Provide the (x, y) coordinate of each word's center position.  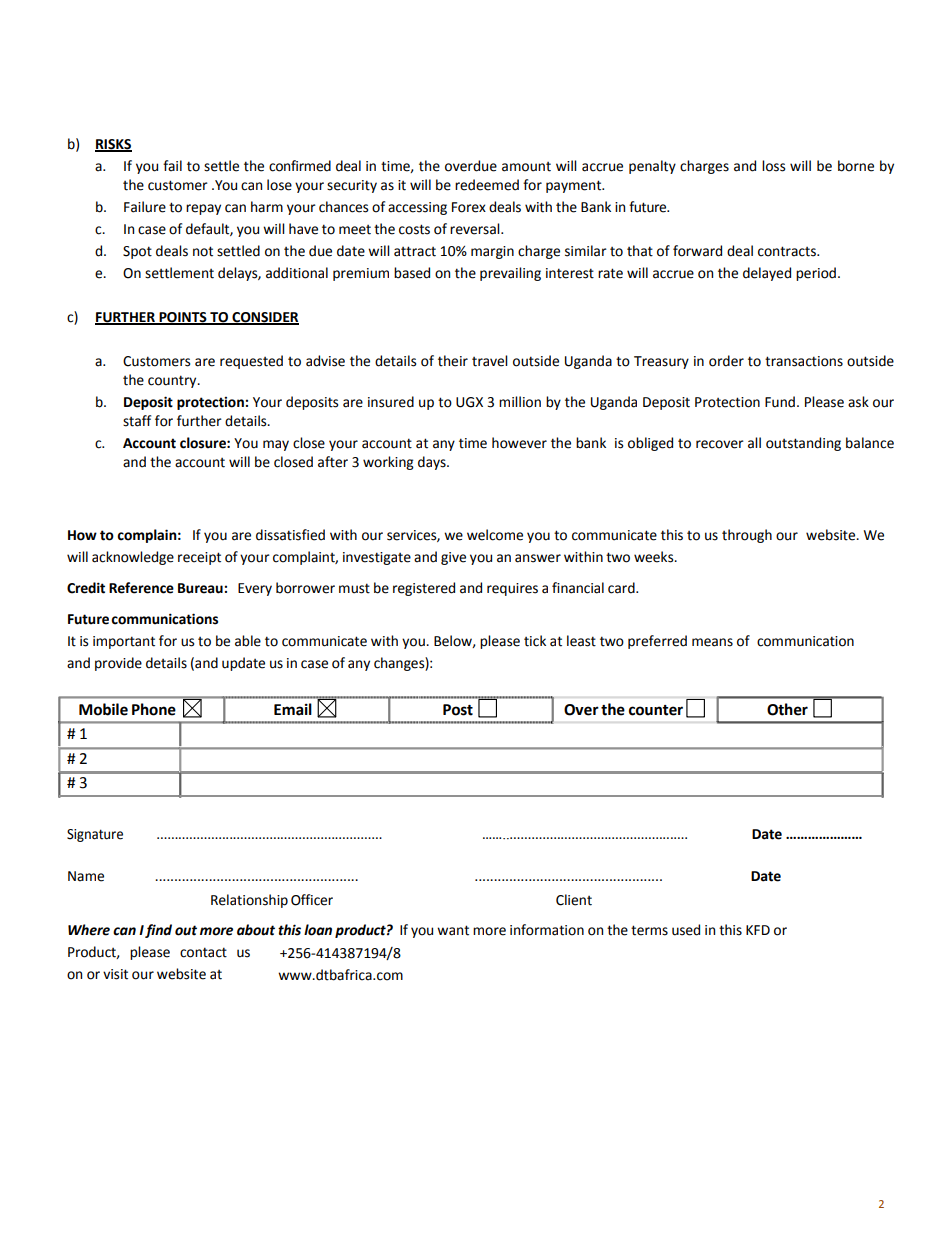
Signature (95, 835)
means (712, 642)
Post (458, 710)
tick (535, 641)
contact (203, 952)
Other (787, 709)
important (124, 642)
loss (773, 166)
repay (203, 209)
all (754, 443)
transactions (804, 361)
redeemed (487, 185)
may (276, 445)
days (433, 463)
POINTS (183, 318)
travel (490, 361)
